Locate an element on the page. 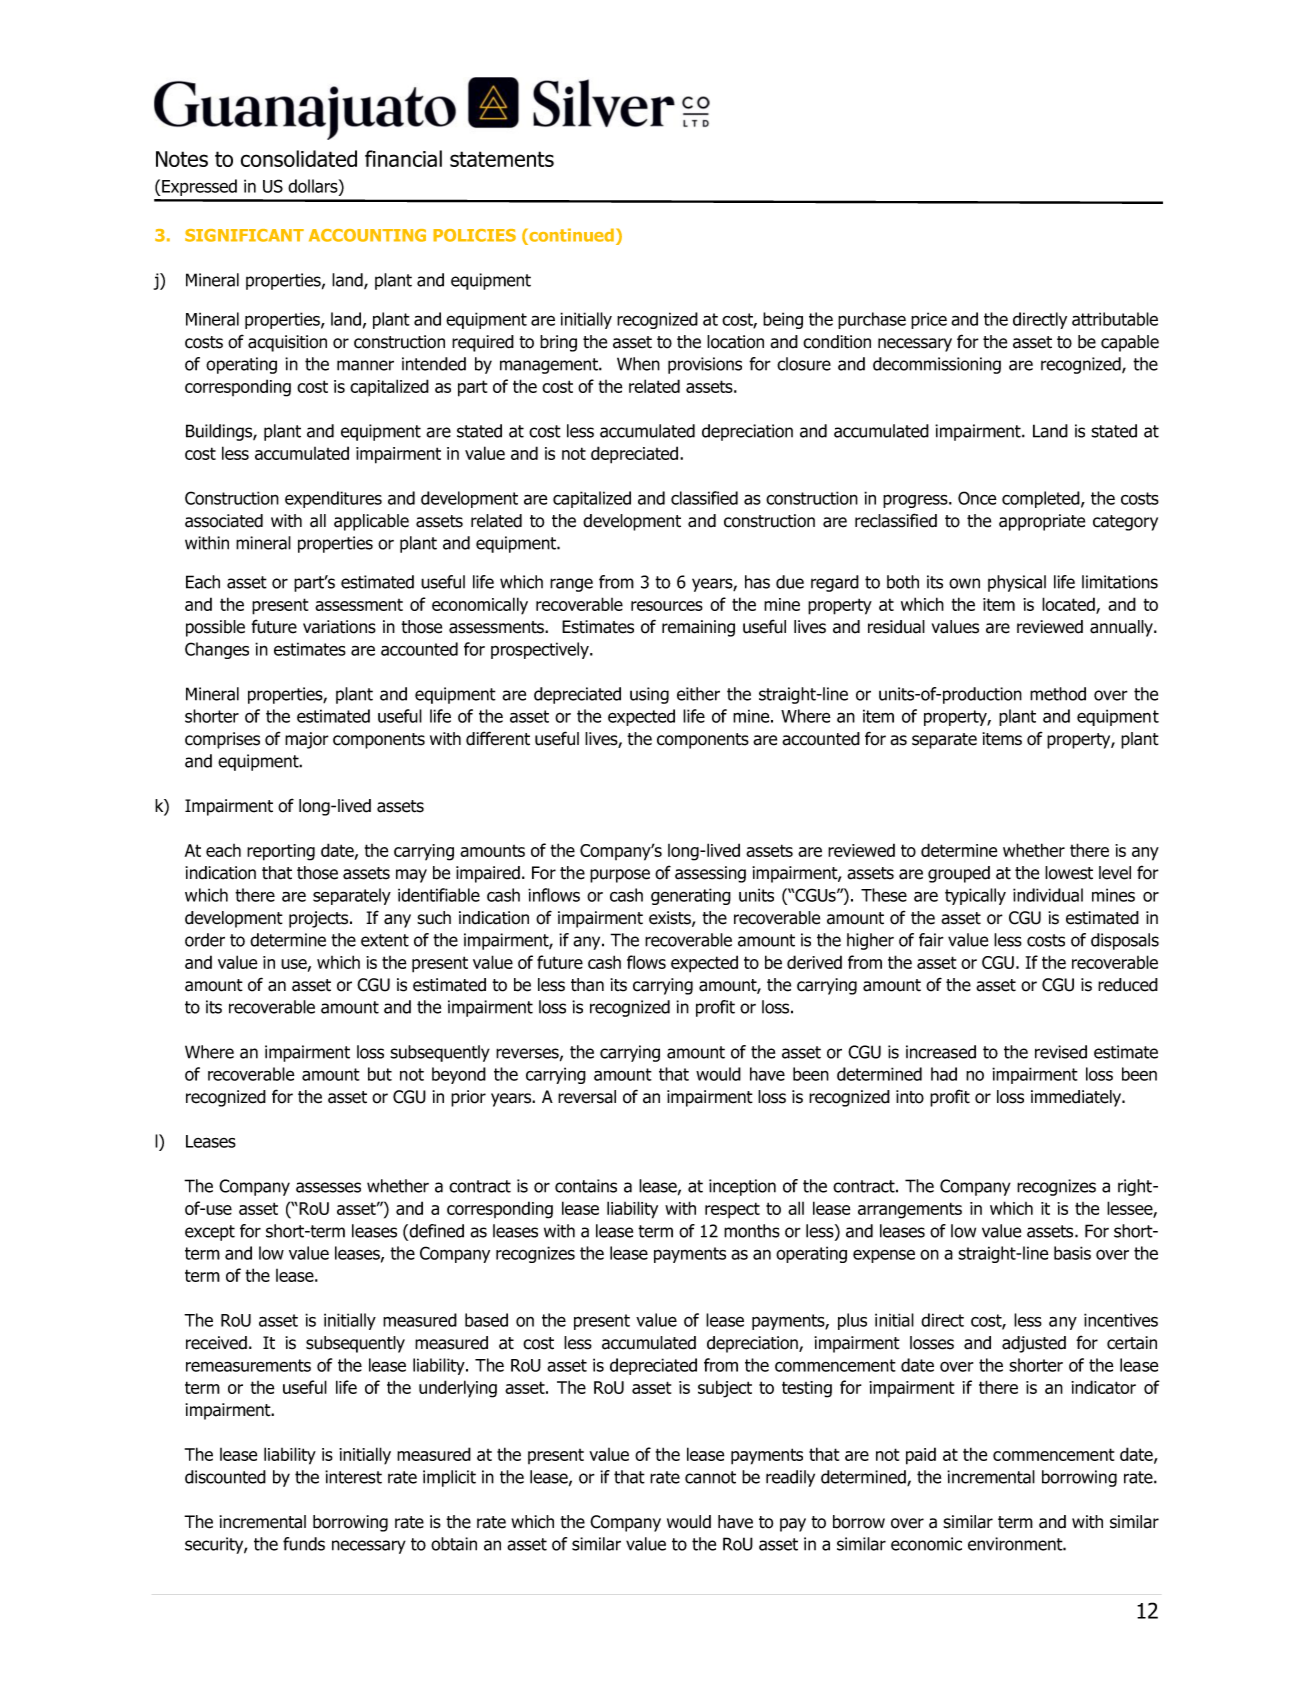 The width and height of the page is (1313, 1700). basis is located at coordinates (1072, 1253).
